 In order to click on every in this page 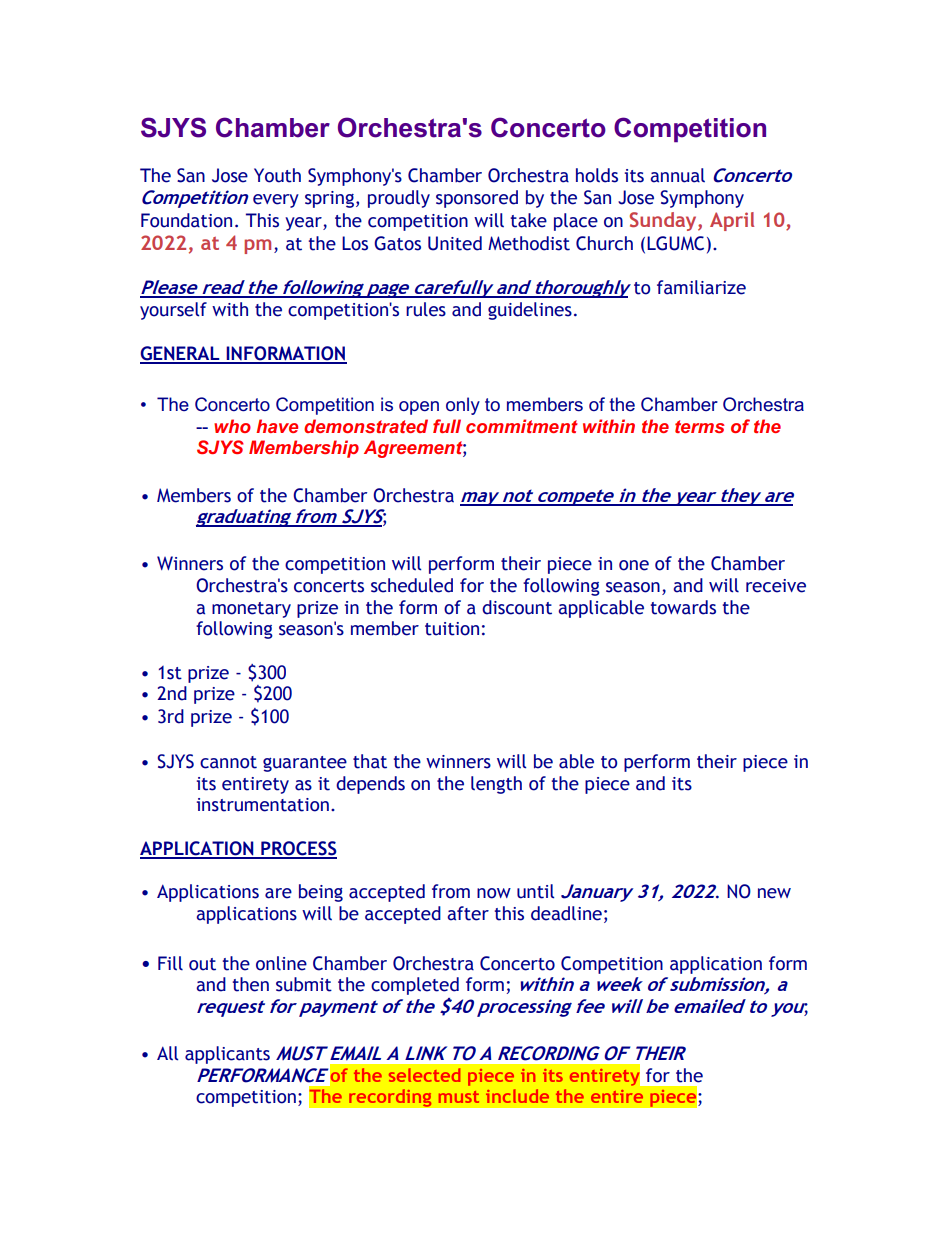, I will do `click(276, 201)`.
